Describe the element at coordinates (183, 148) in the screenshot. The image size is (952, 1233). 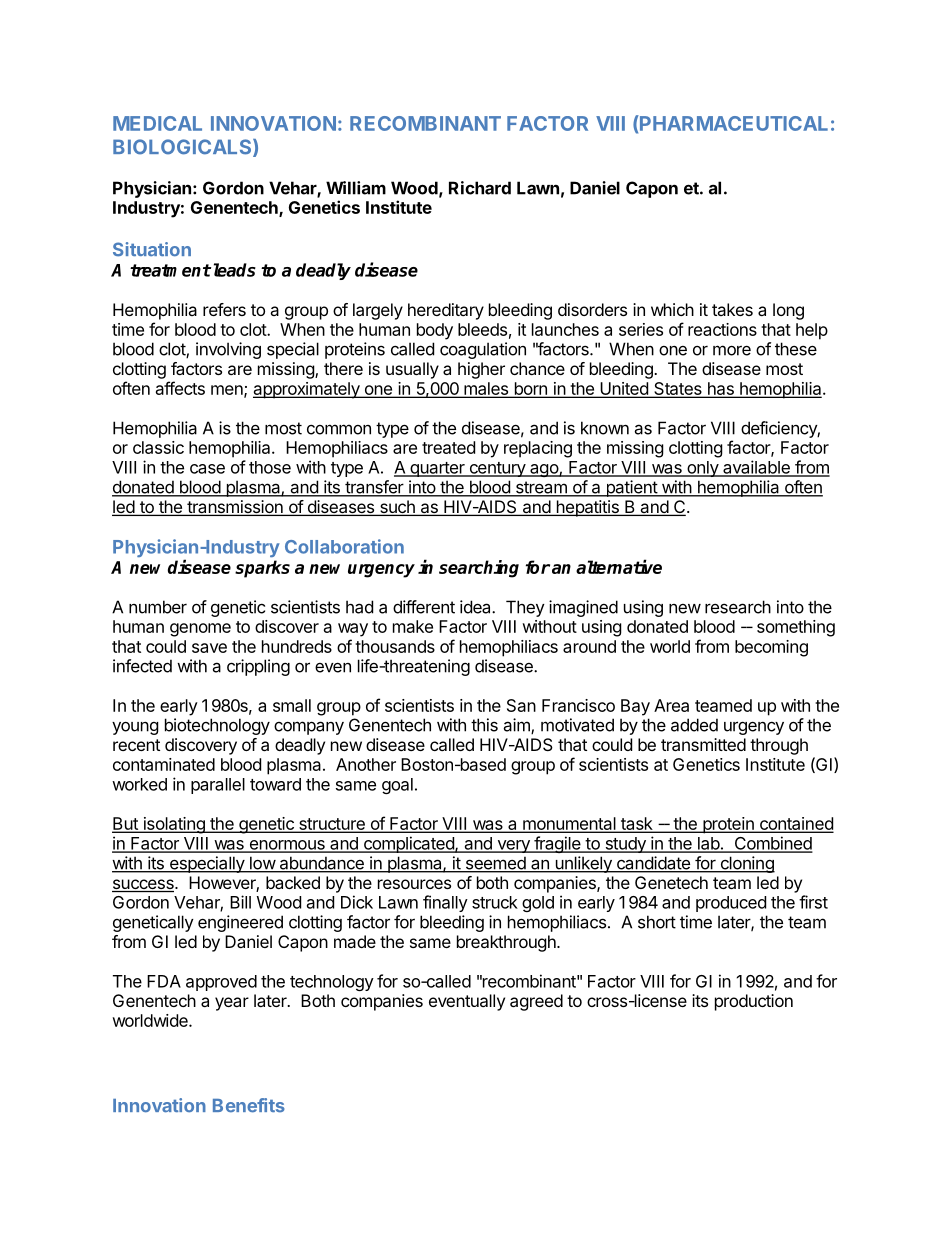
I see `BIOLOGICALS` at that location.
